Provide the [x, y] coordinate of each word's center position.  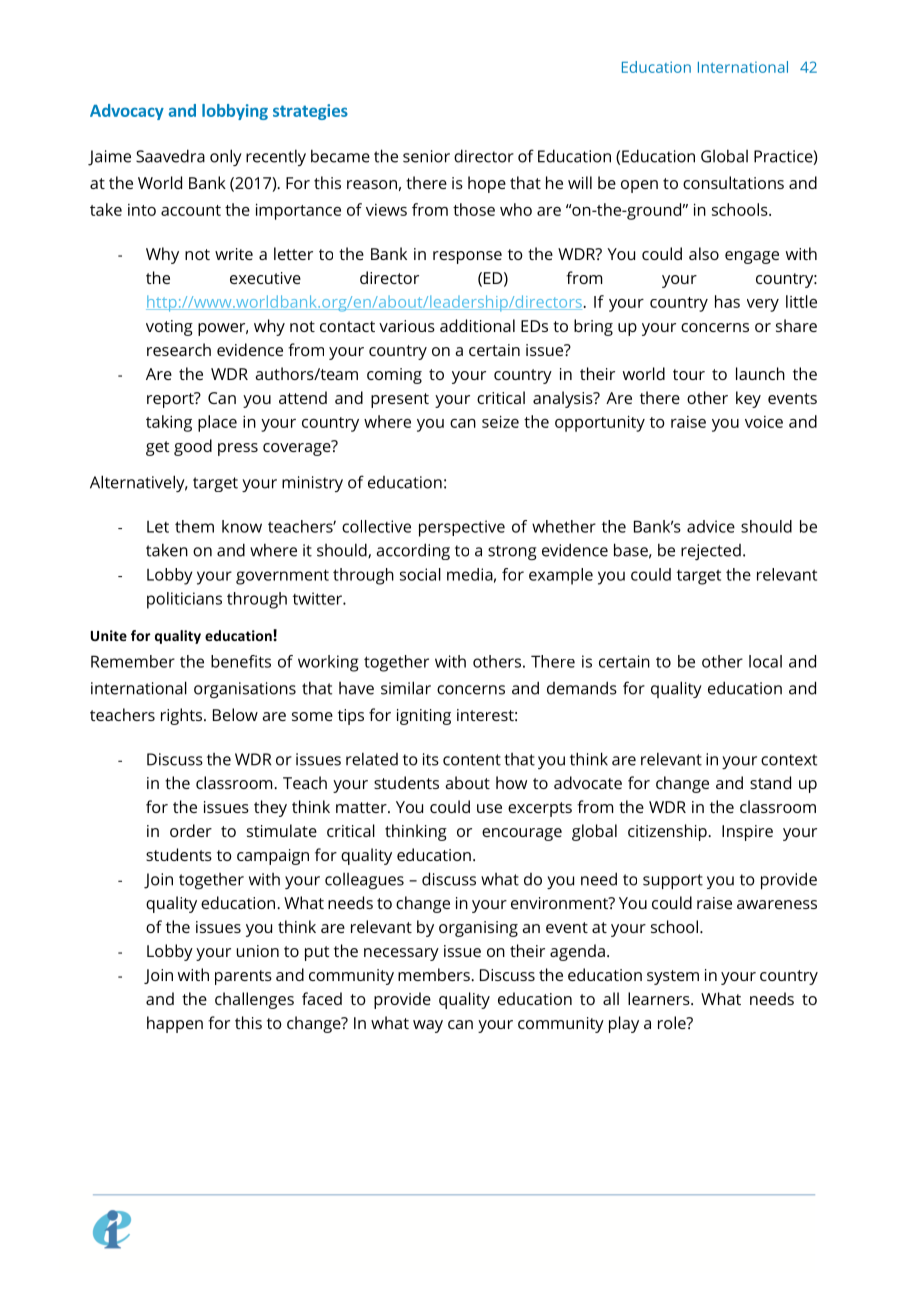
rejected [711, 552]
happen [175, 1024]
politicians [184, 600]
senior [426, 156]
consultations [733, 182]
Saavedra [170, 156]
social [420, 574]
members [435, 974]
